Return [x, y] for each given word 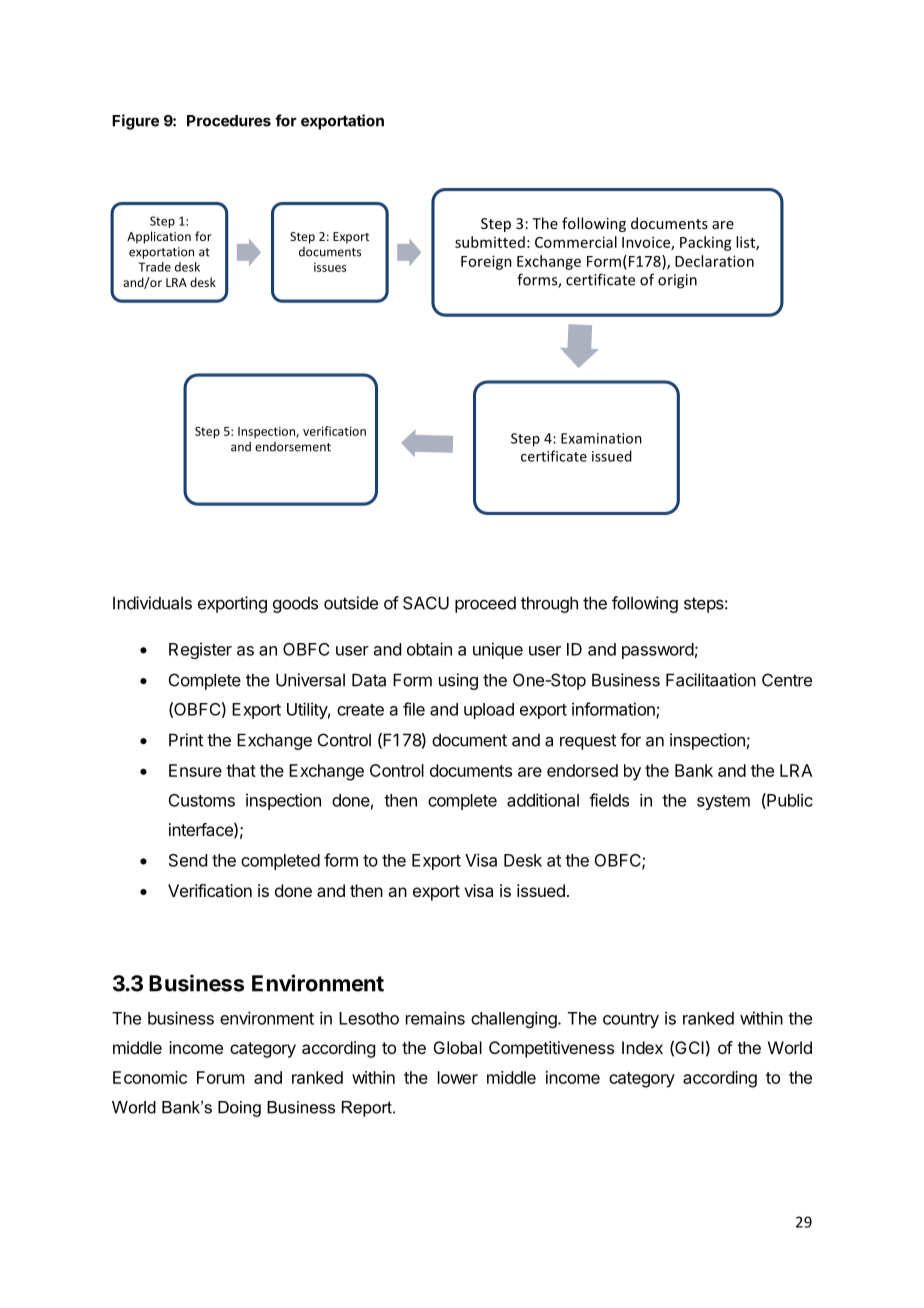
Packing [706, 243]
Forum [220, 1077]
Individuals [152, 603]
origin [677, 281]
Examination [601, 438]
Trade [154, 267]
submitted [490, 242]
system [723, 802]
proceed [485, 604]
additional [543, 800]
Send [188, 860]
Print [186, 740]
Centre [787, 680]
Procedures [229, 121]
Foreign [486, 262]
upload [489, 711]
